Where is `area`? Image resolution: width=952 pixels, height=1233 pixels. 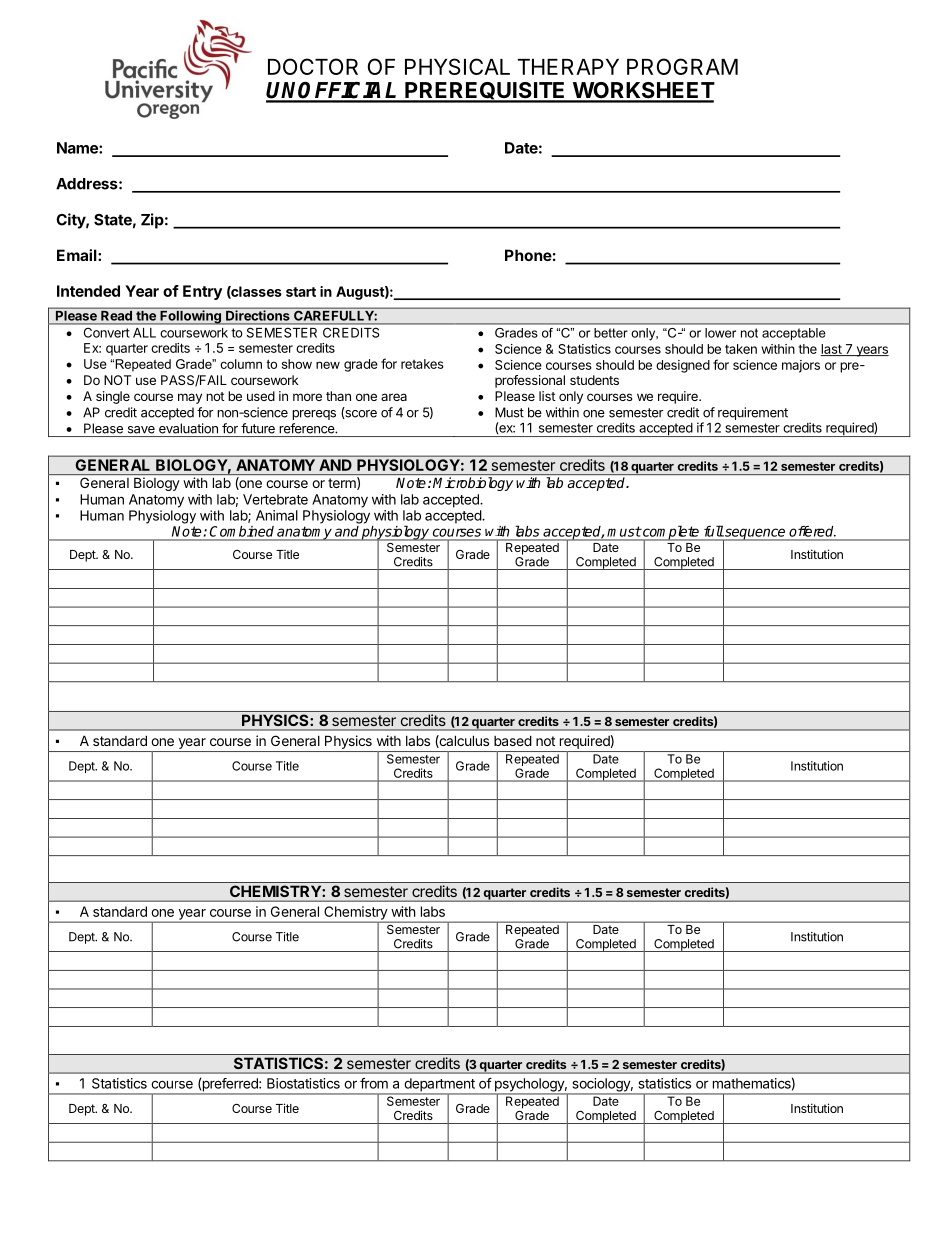 area is located at coordinates (394, 397).
